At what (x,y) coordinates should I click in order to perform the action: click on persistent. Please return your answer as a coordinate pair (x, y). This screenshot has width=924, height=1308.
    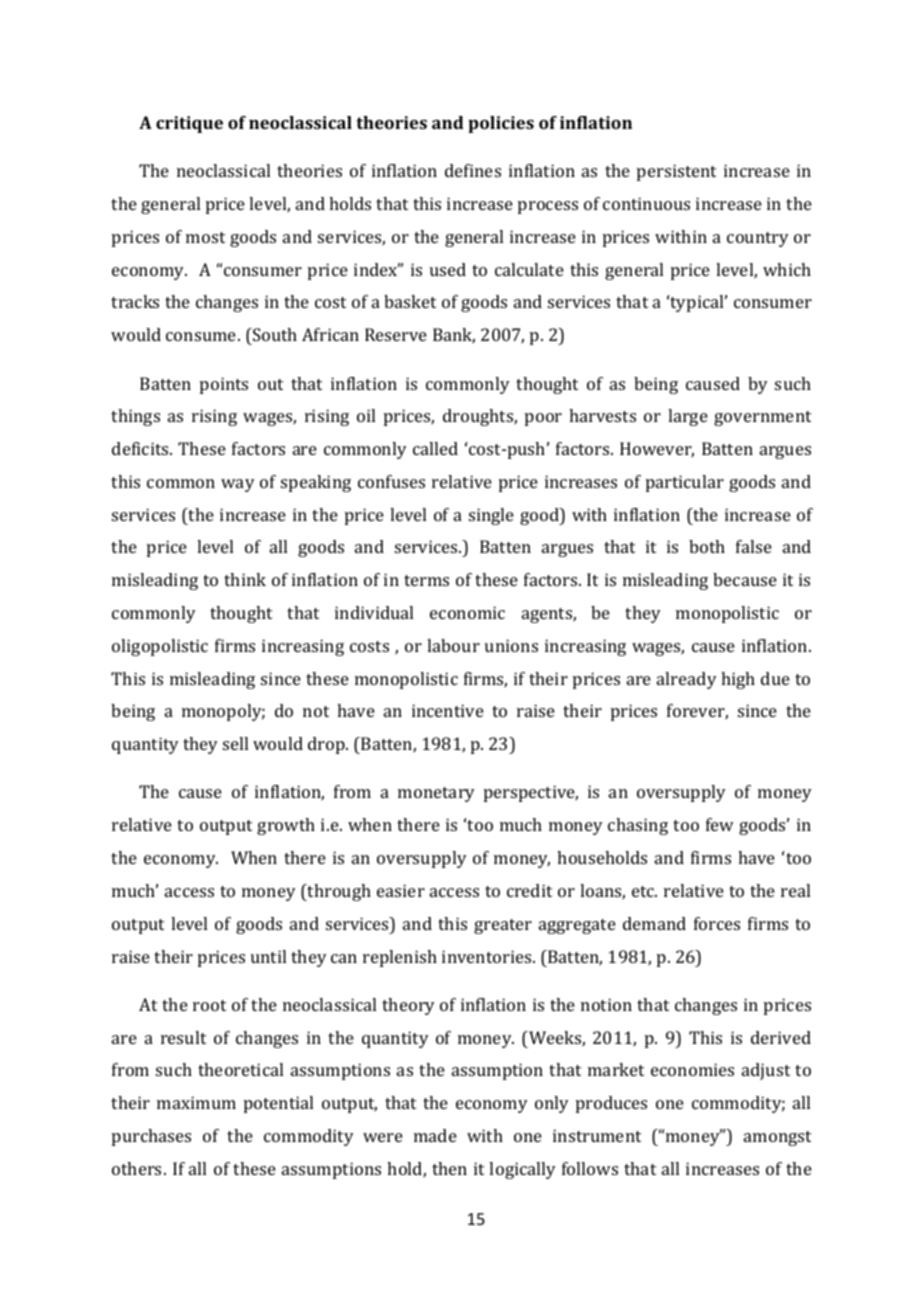
    Looking at the image, I should click on (676, 172).
